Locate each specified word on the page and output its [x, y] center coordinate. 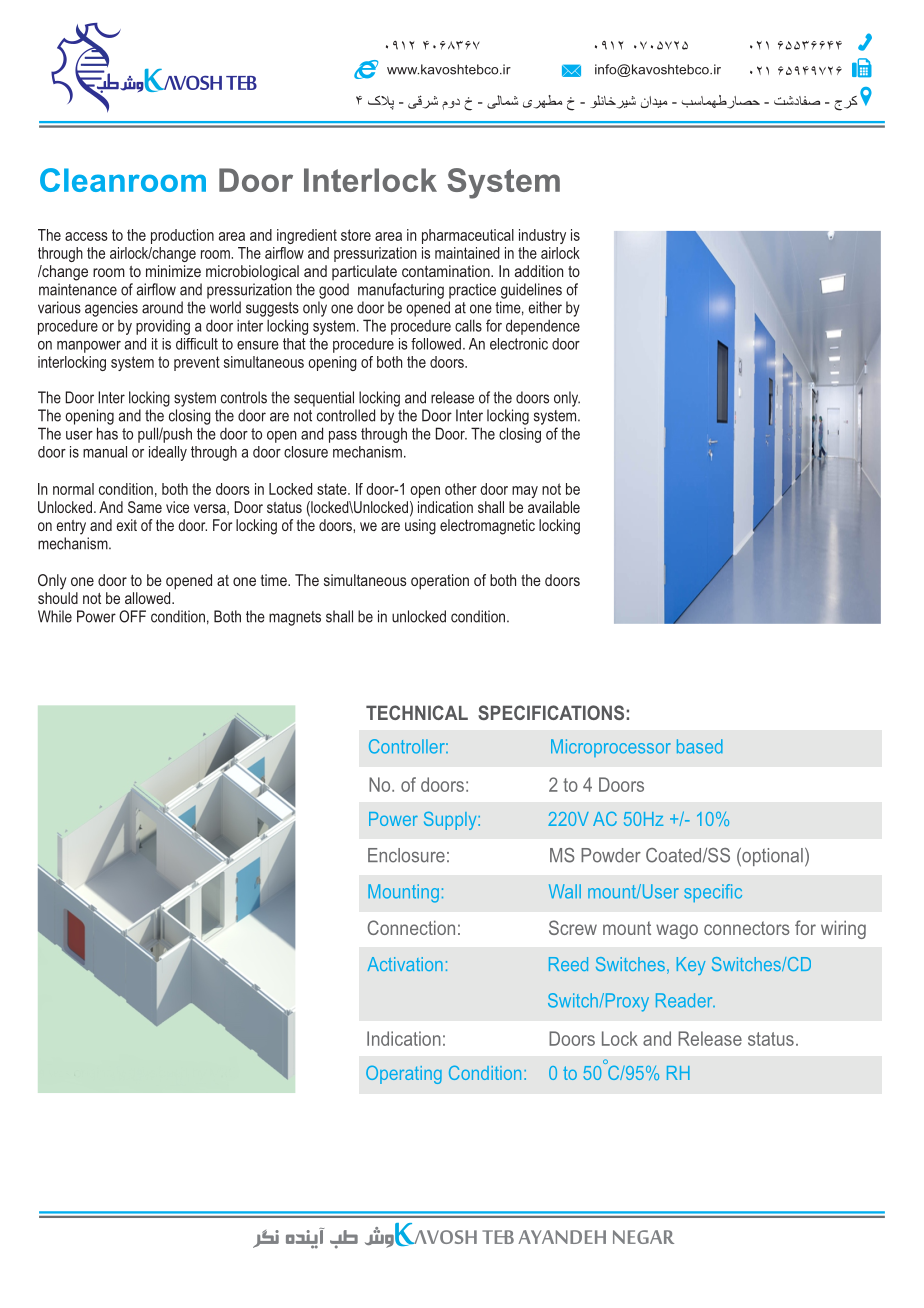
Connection [411, 927]
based [700, 746]
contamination [447, 271]
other [461, 489]
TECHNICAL [417, 712]
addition [539, 271]
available [554, 507]
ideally [168, 453]
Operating [404, 1075]
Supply [451, 820]
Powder [611, 855]
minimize [173, 271]
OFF [132, 616]
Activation [405, 964]
